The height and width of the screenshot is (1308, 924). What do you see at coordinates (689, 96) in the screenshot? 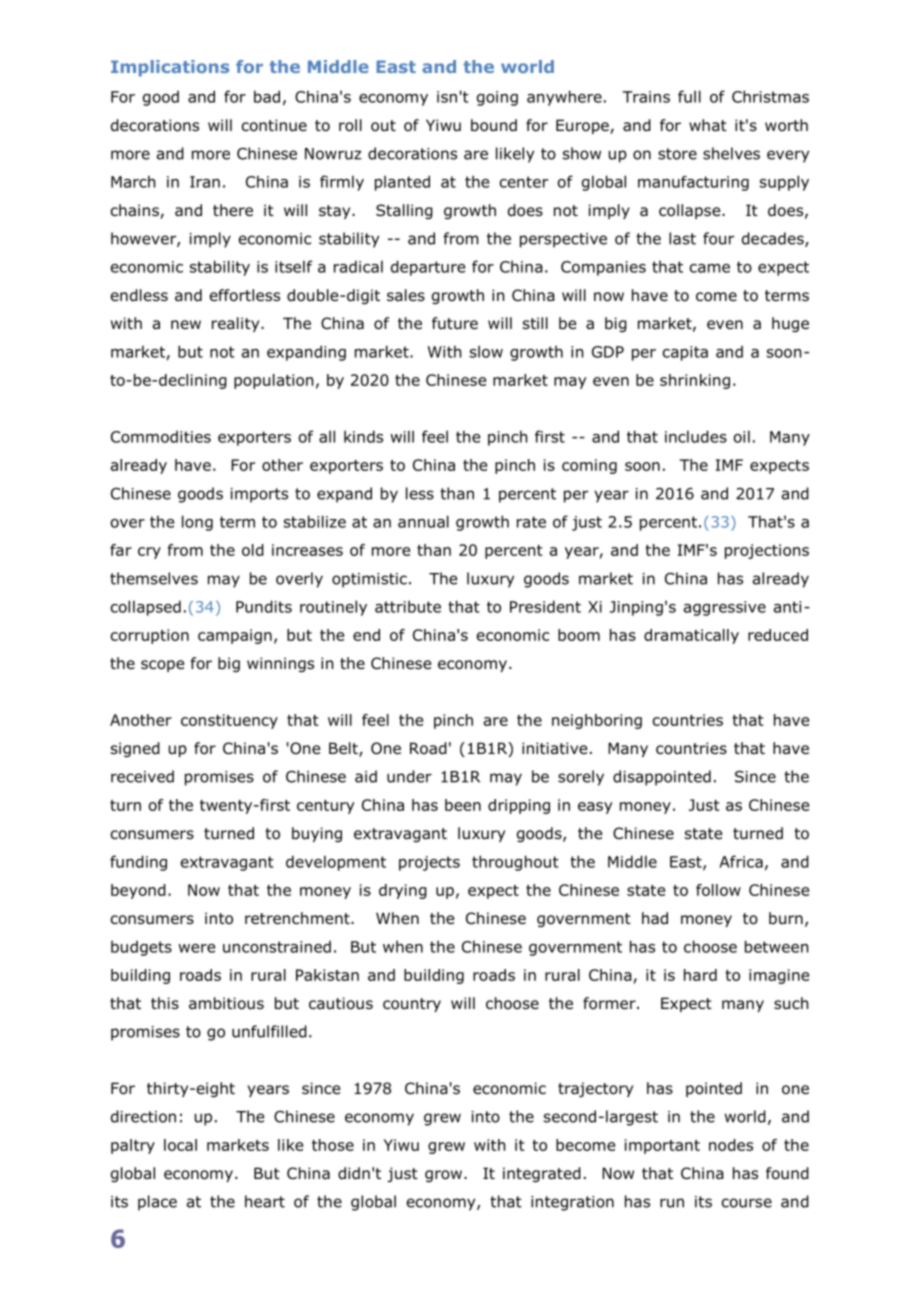
I see `full` at bounding box center [689, 96].
